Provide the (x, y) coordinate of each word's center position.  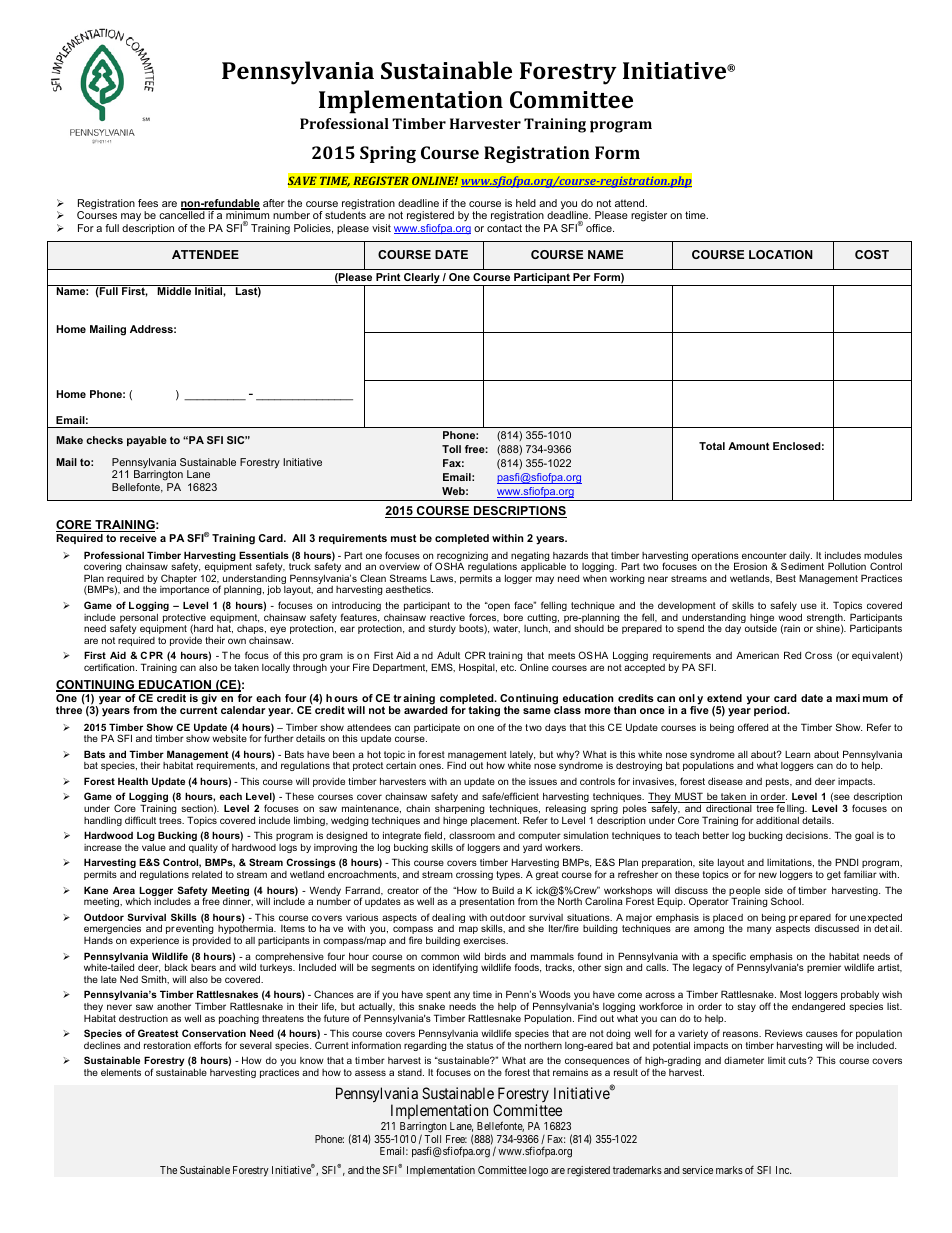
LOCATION (781, 254)
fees (148, 203)
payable (147, 441)
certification (110, 667)
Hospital (478, 668)
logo (538, 1171)
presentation (487, 902)
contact (504, 228)
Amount (748, 446)
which (138, 901)
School (787, 901)
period (771, 711)
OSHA (449, 566)
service (697, 1170)
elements (121, 1072)
